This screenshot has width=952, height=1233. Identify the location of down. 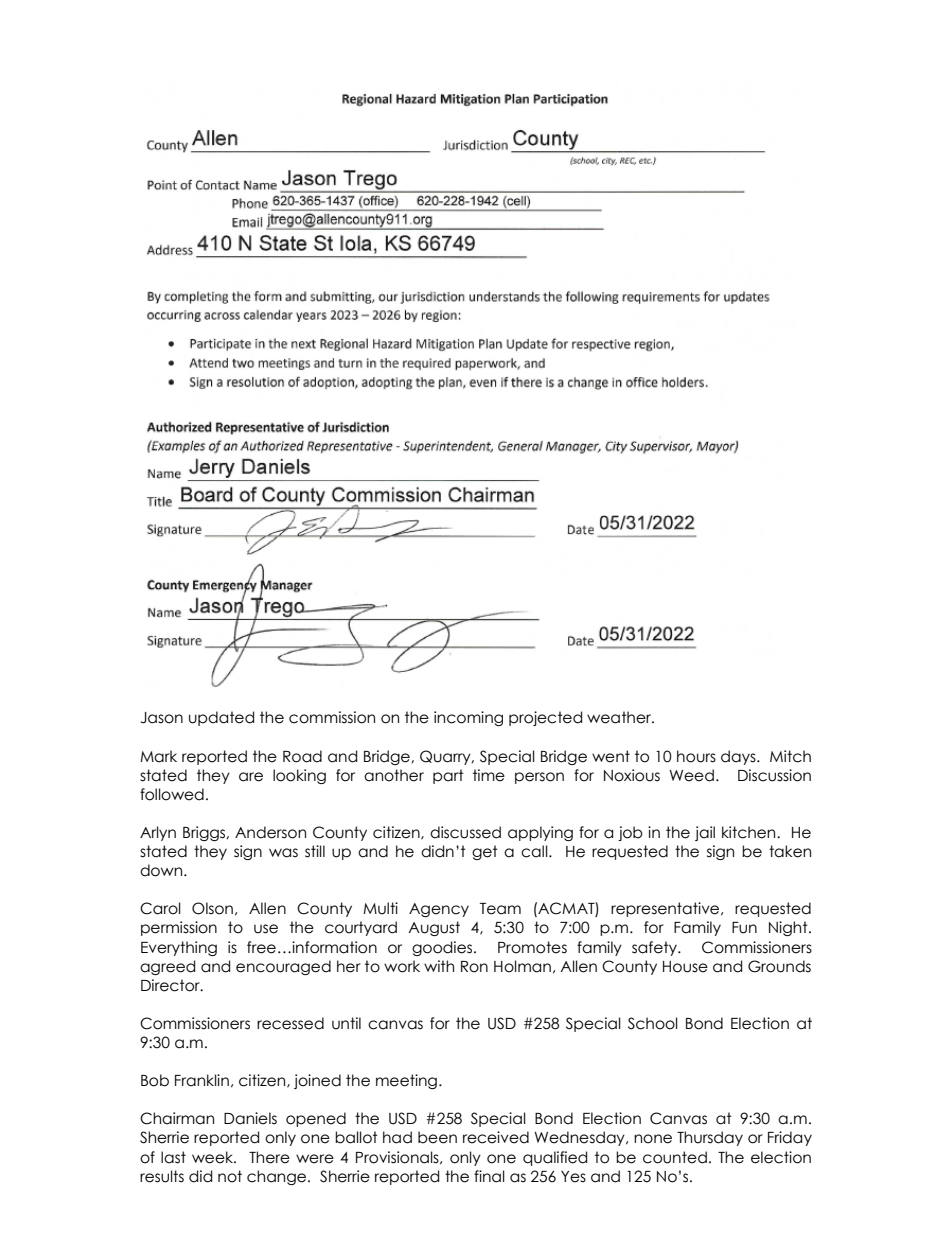
(162, 870).
